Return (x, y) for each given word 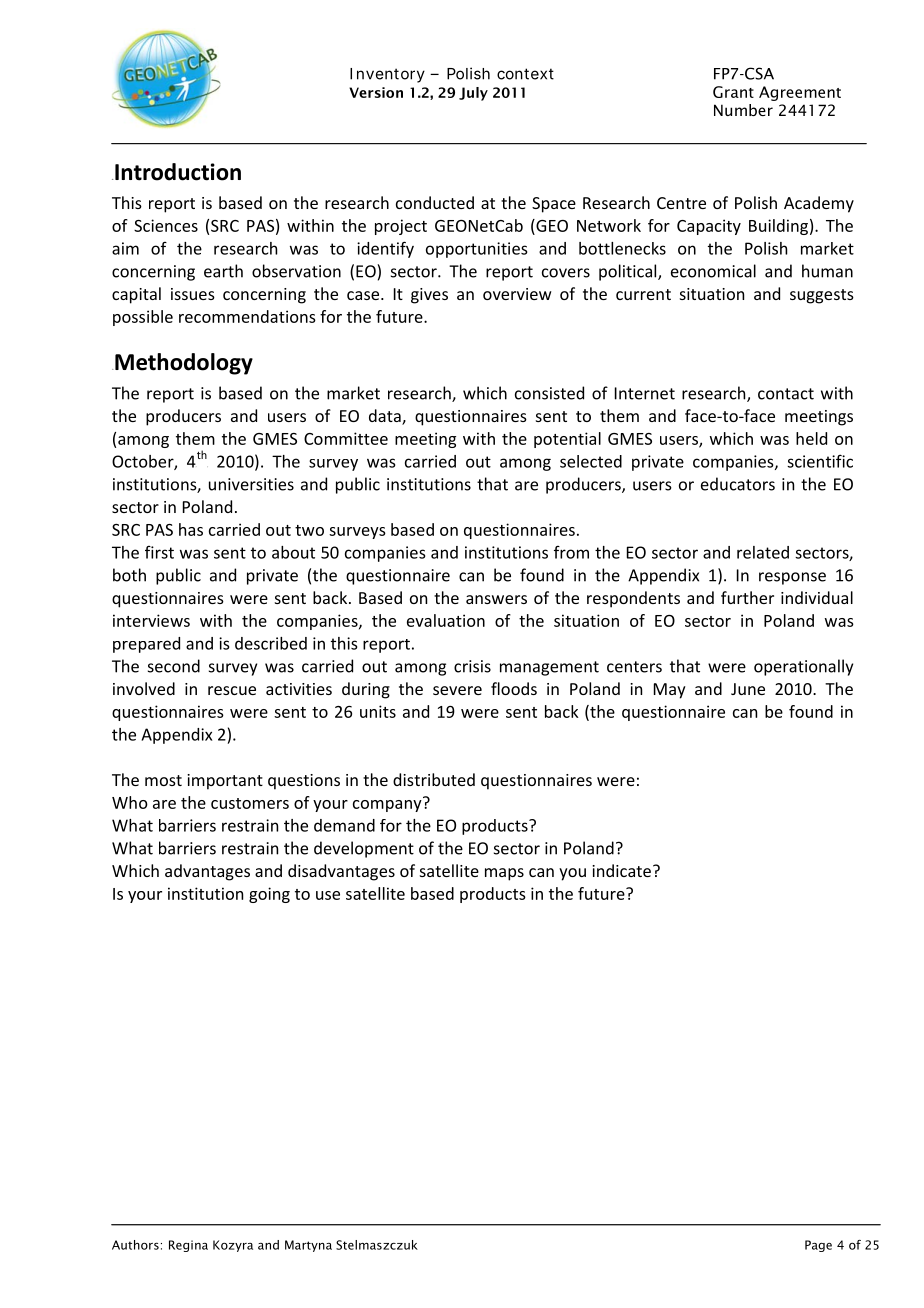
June (748, 689)
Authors (135, 1245)
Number (743, 110)
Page (818, 1246)
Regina (188, 1246)
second (174, 666)
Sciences (166, 225)
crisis (472, 666)
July (473, 94)
